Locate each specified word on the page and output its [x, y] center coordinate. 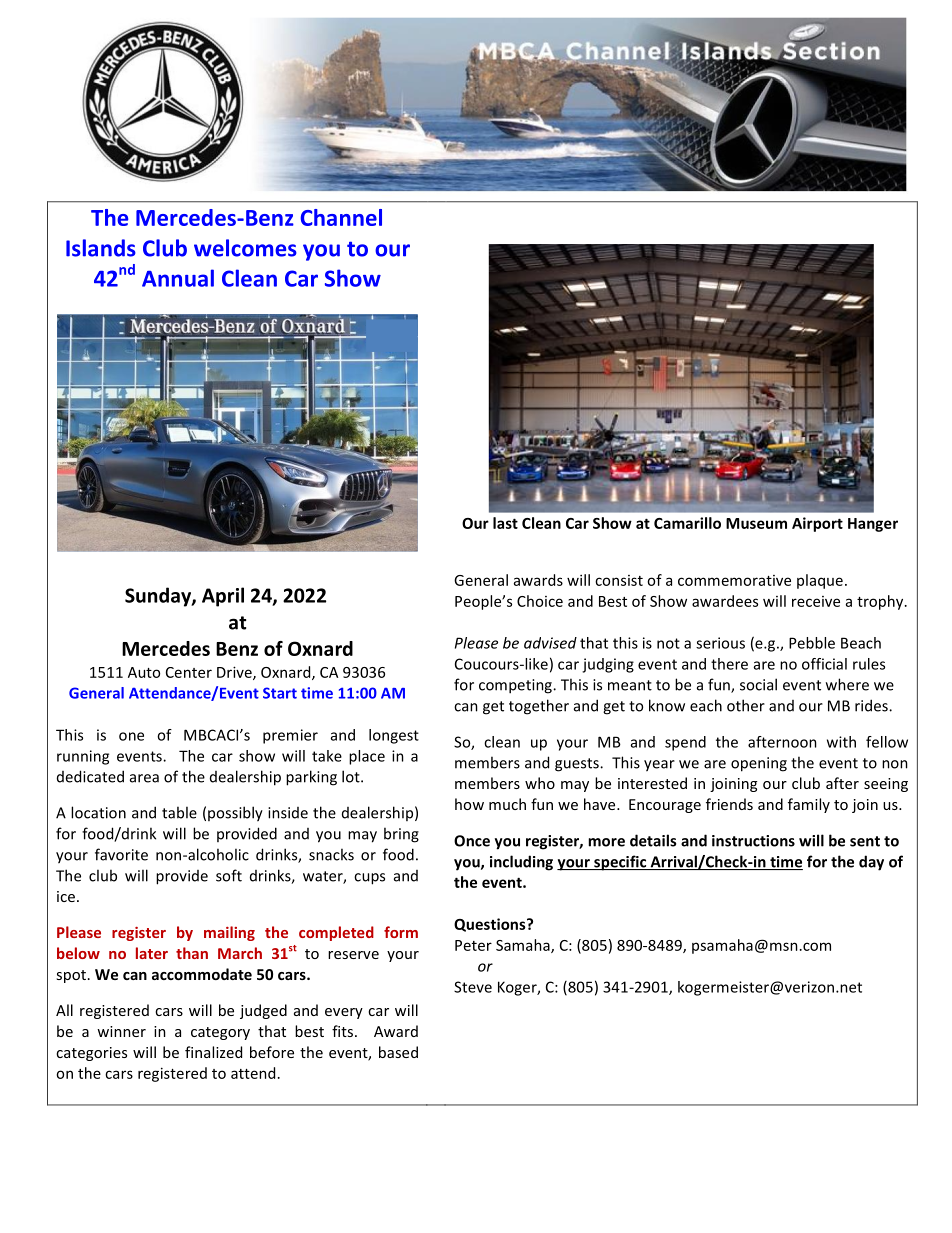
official [824, 664]
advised [550, 643]
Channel [341, 217]
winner [121, 1031]
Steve [473, 987]
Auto [144, 672]
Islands [101, 248]
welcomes [245, 248]
